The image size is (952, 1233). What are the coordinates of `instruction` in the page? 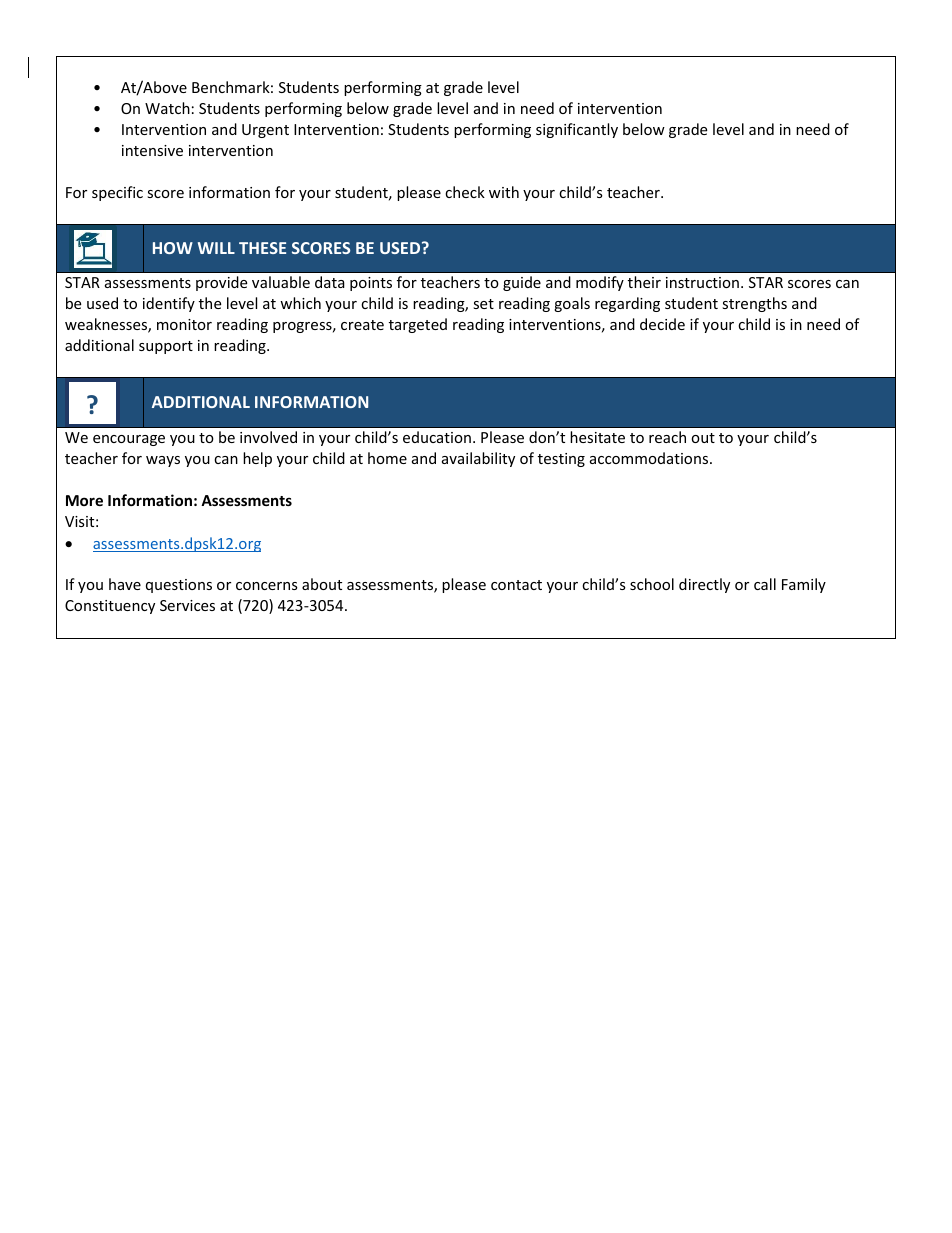 It's located at (702, 282).
